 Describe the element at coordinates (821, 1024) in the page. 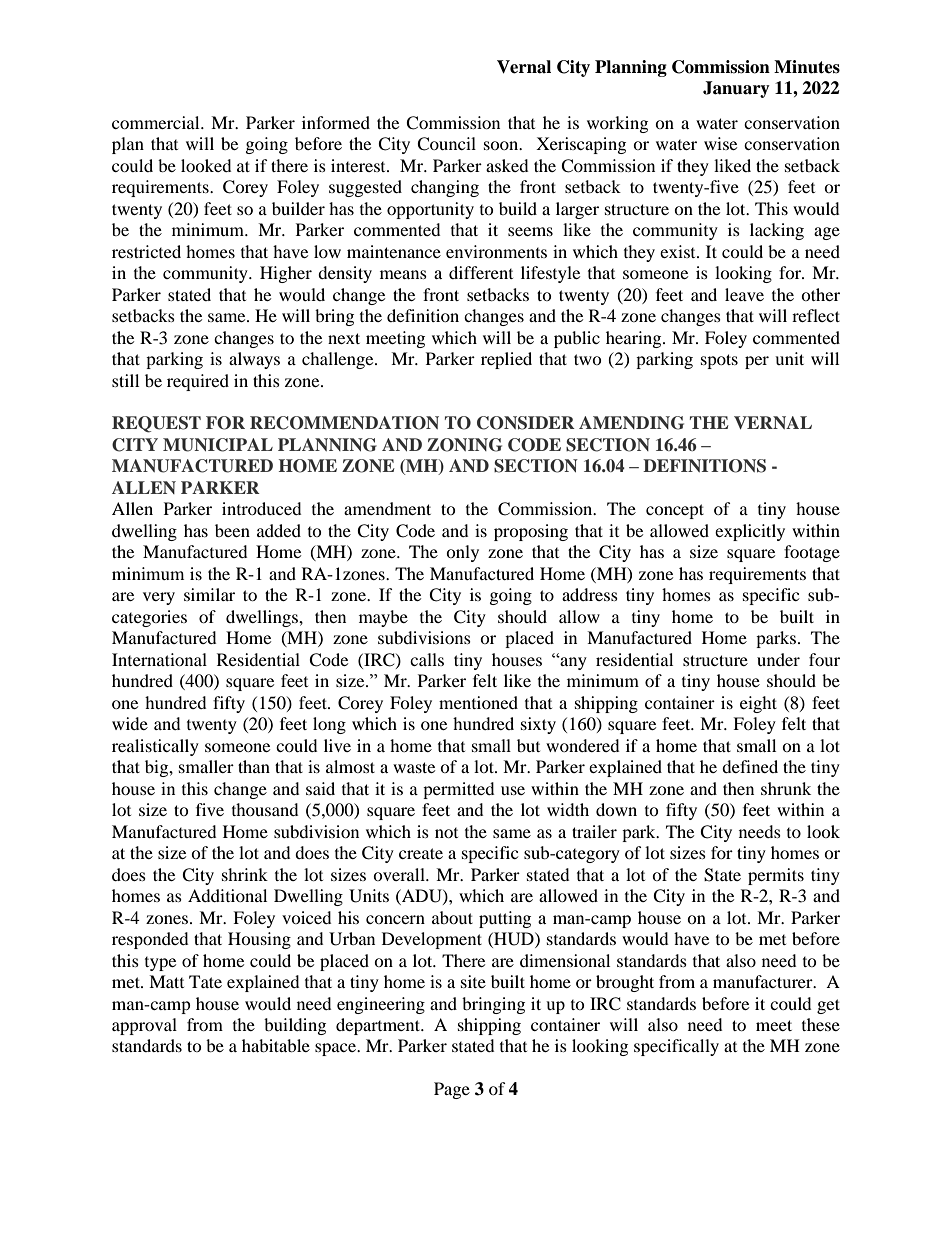

I see `these` at that location.
